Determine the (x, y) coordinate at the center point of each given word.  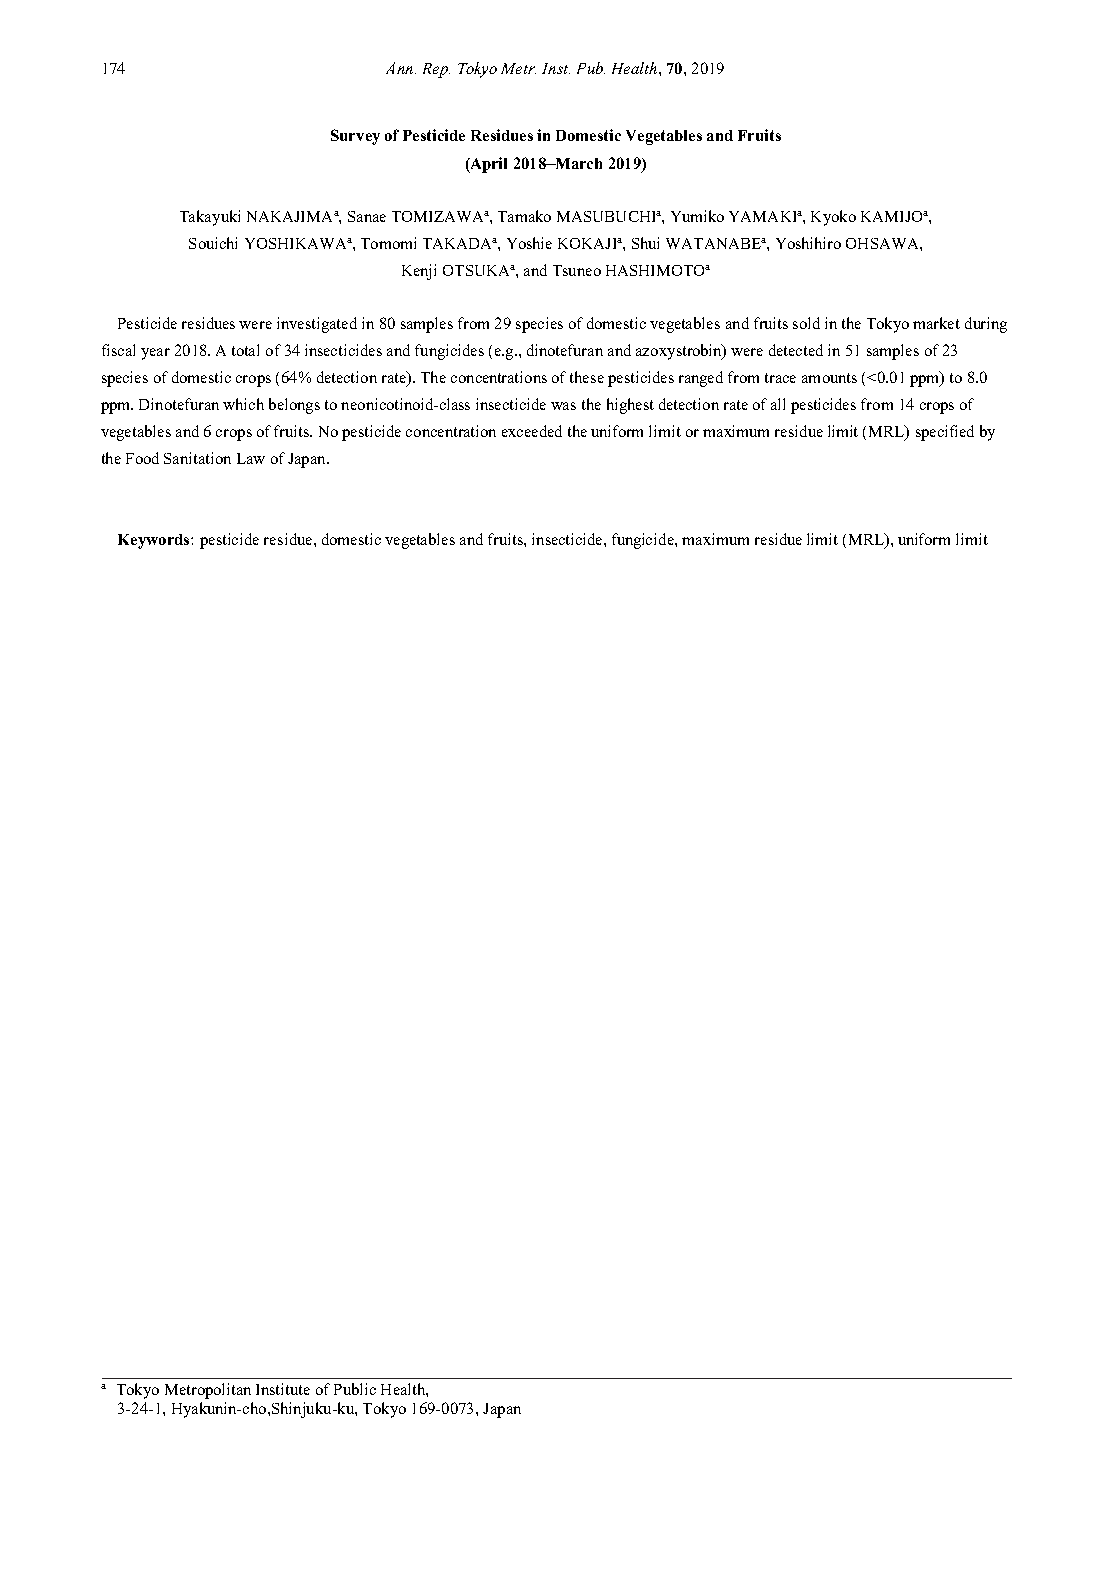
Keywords (155, 541)
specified (945, 433)
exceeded (532, 431)
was (563, 406)
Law (251, 458)
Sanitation (197, 458)
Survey (355, 137)
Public (355, 1389)
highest (630, 406)
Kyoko (833, 218)
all (778, 404)
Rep (436, 70)
